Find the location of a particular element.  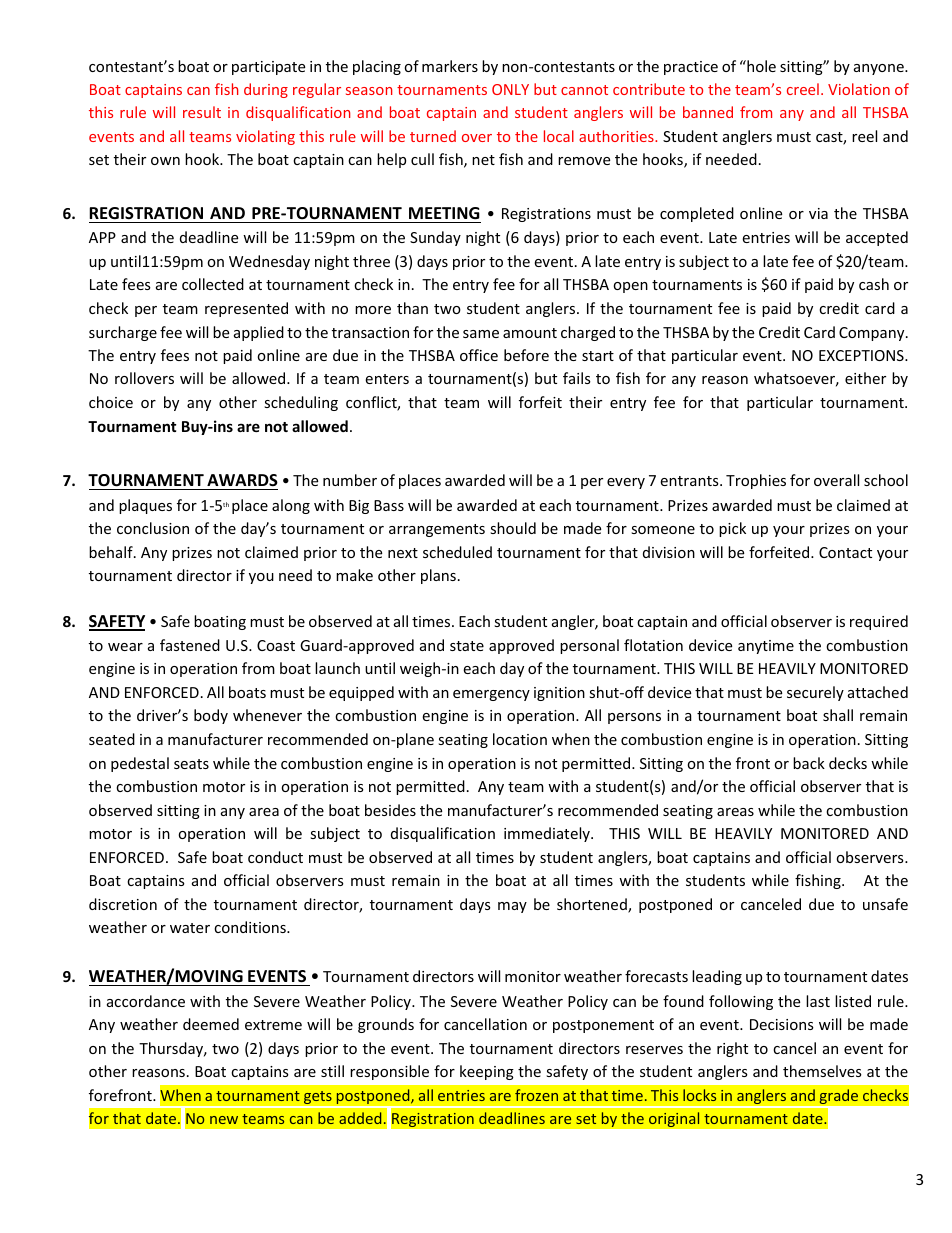

themselves is located at coordinates (822, 1071).
